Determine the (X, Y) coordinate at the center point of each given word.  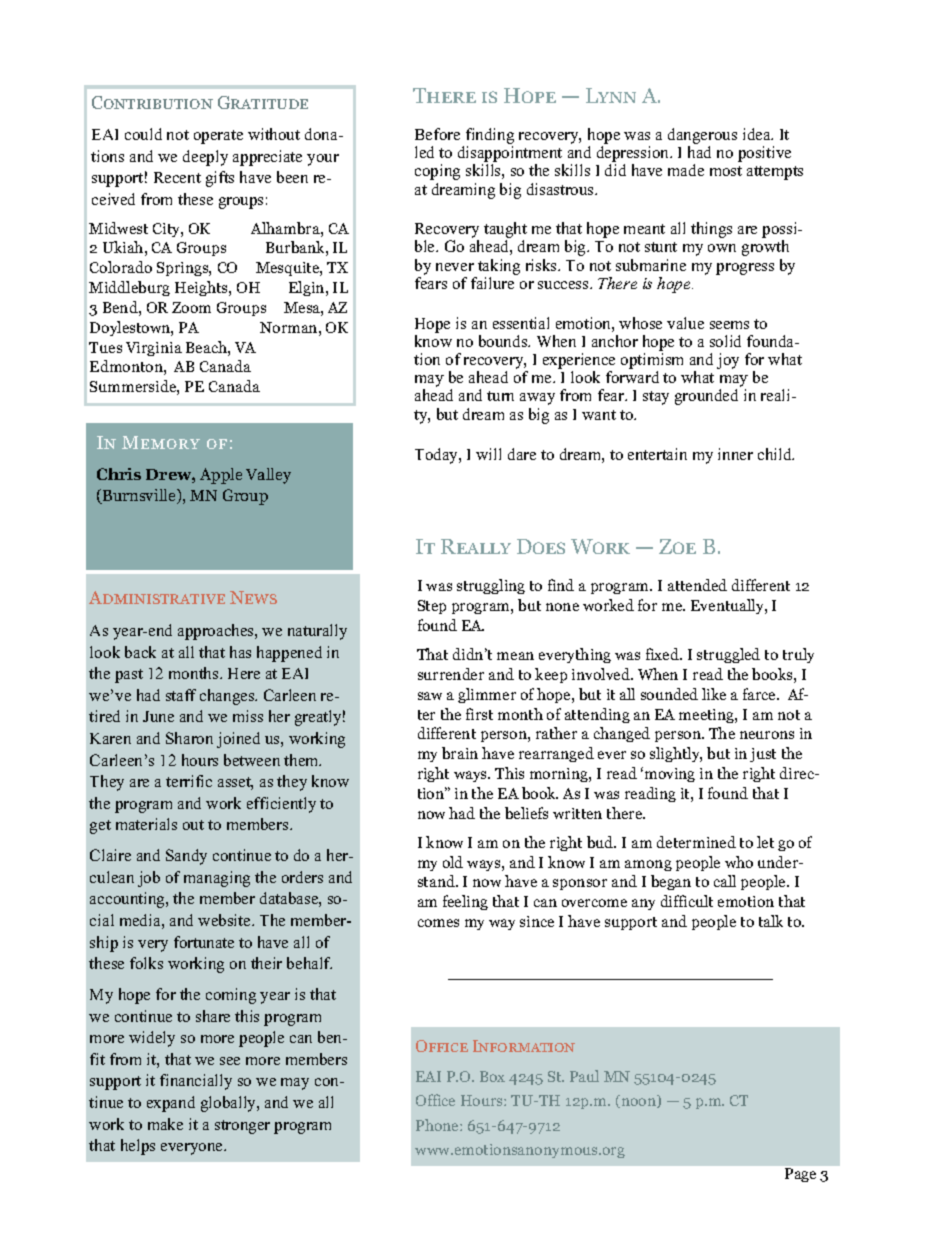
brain (460, 753)
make (165, 1124)
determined (696, 842)
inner (735, 454)
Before (437, 134)
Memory (161, 442)
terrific (189, 781)
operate (218, 137)
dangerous (702, 137)
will (488, 454)
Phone (438, 1125)
